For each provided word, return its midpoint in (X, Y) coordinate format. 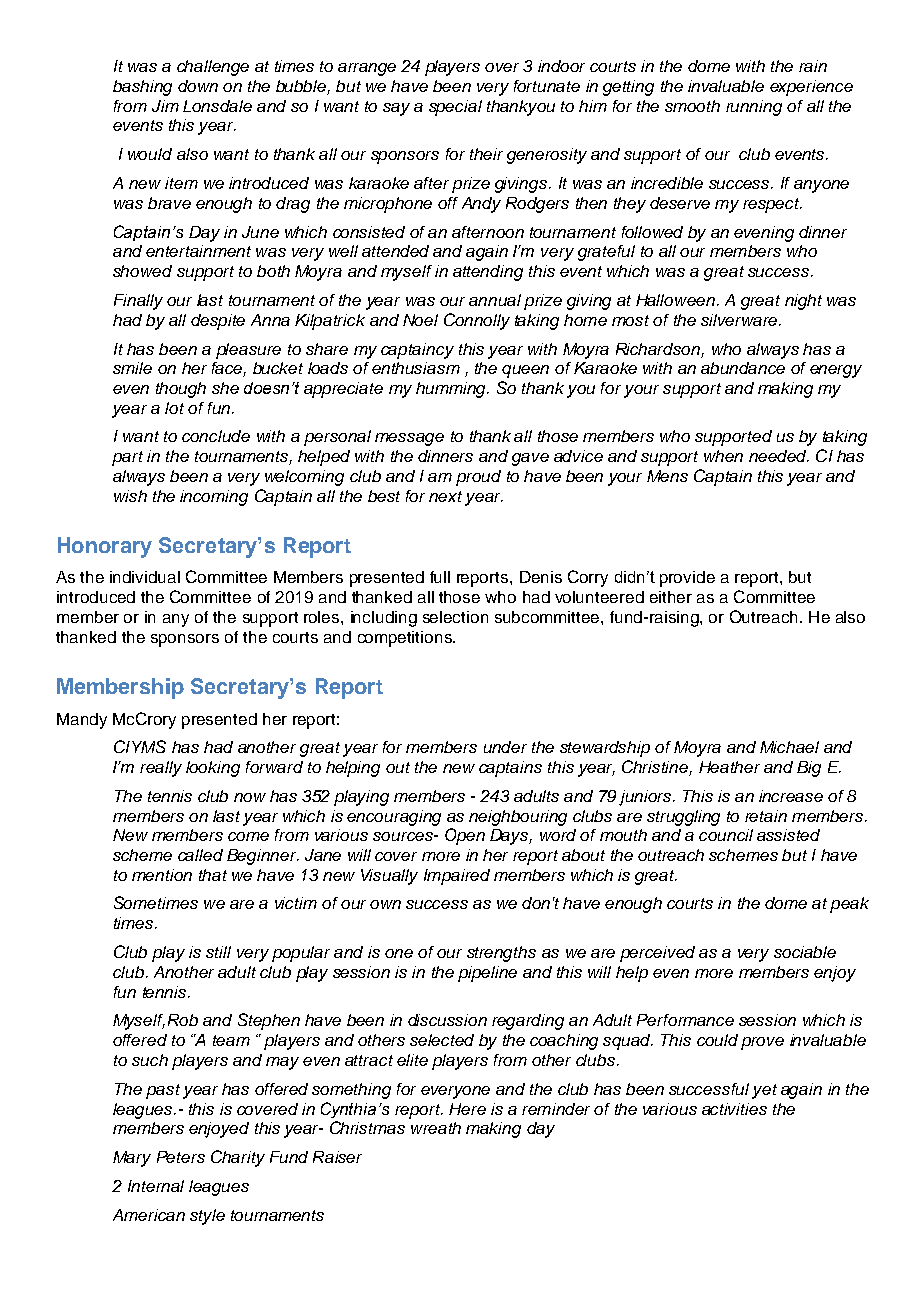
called (200, 855)
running (754, 108)
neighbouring (518, 818)
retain (766, 816)
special (455, 108)
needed (779, 456)
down (198, 86)
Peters (181, 1157)
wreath (436, 1128)
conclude (216, 436)
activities (734, 1109)
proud (478, 478)
